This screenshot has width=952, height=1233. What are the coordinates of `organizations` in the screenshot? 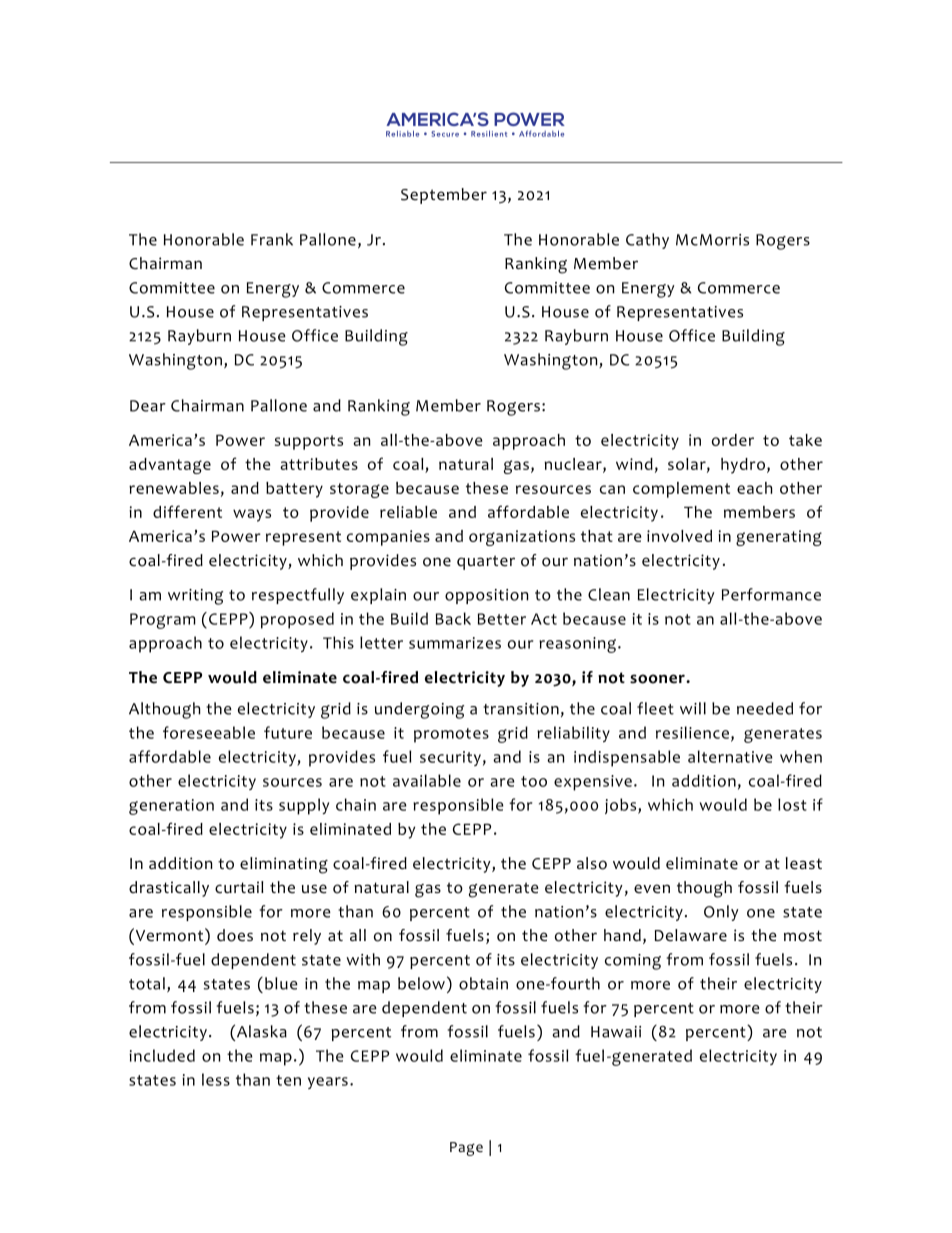 It's located at (522, 538).
